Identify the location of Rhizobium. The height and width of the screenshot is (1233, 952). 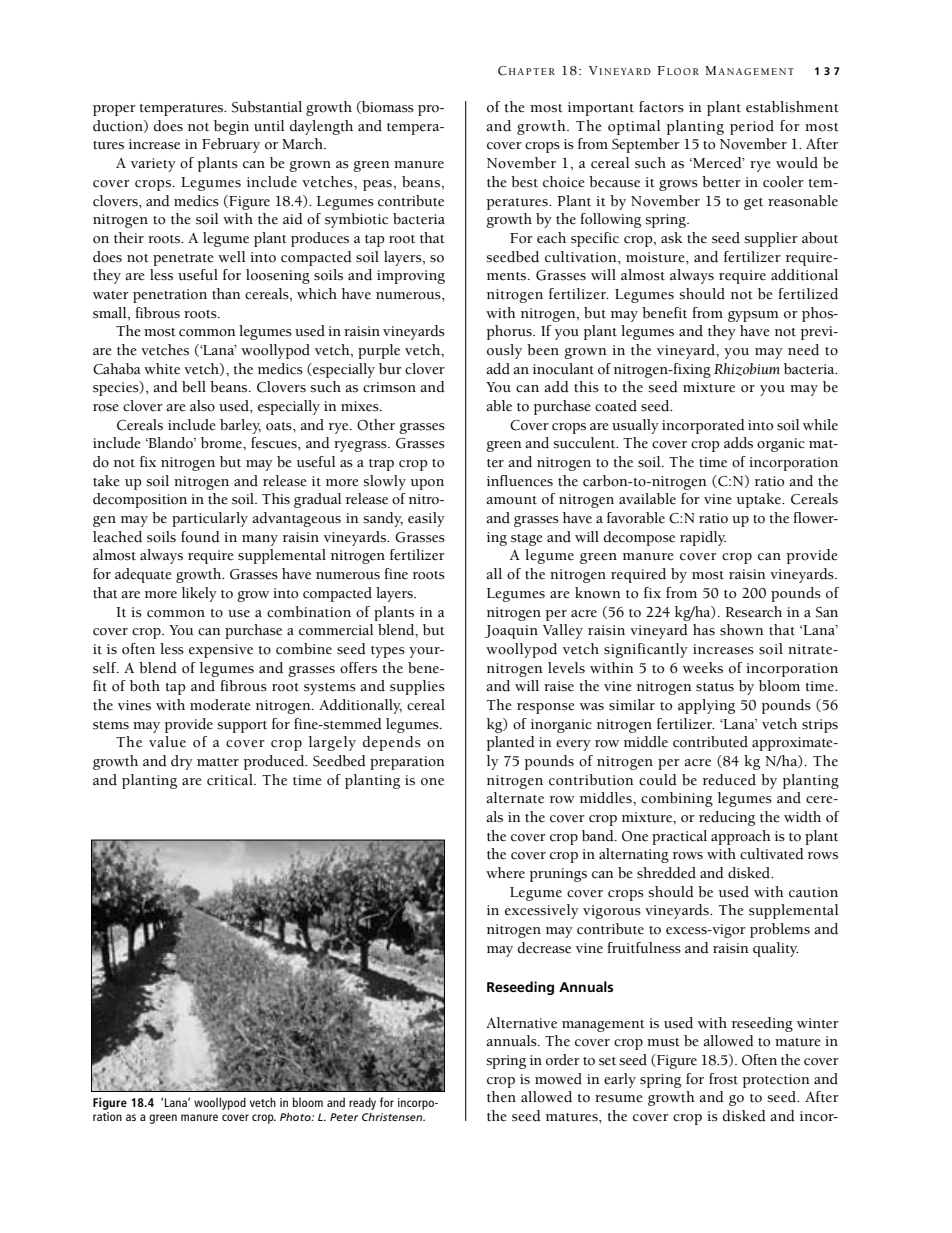
(747, 369).
